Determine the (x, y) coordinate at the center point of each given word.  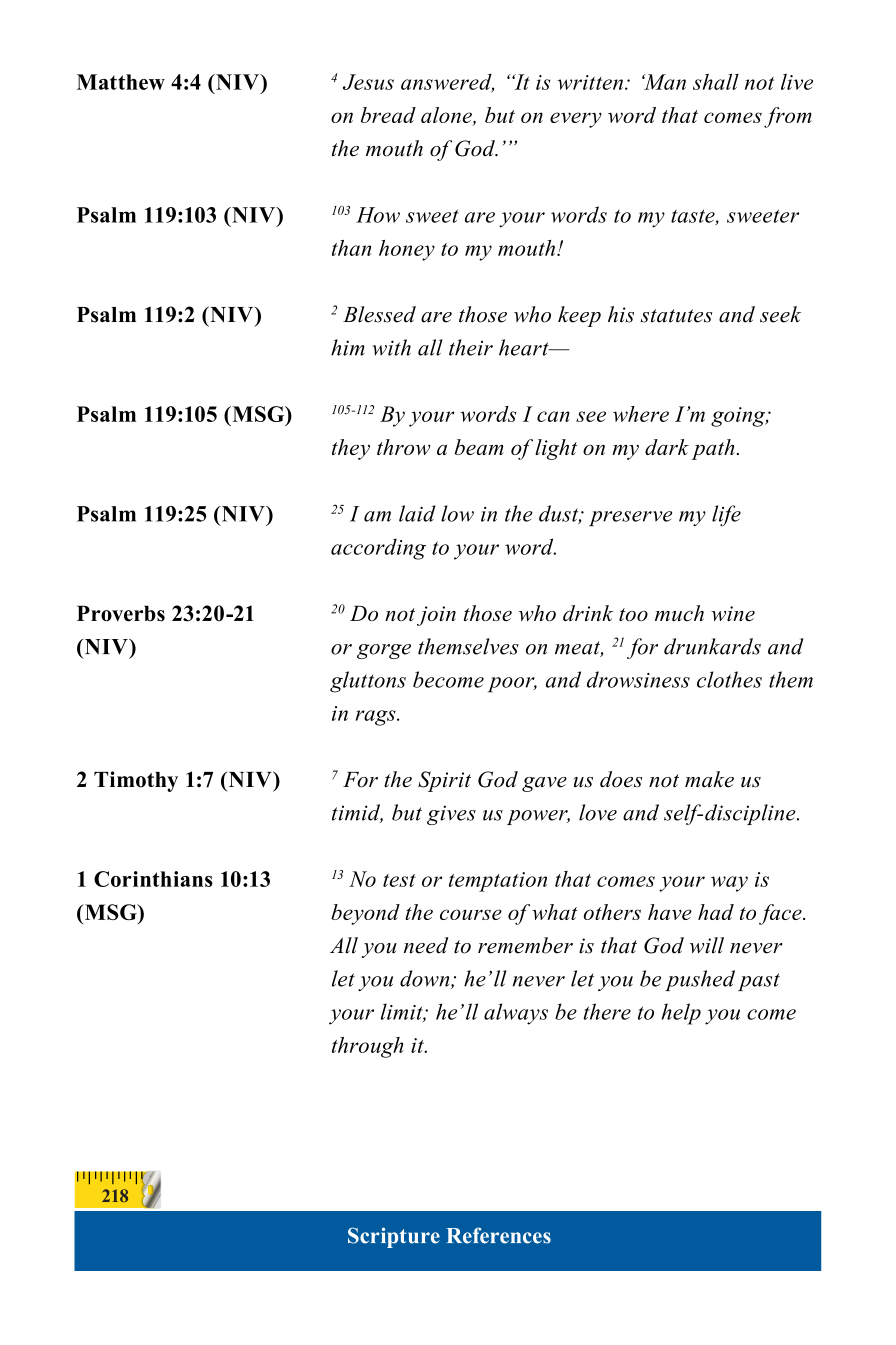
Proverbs (121, 613)
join (436, 616)
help (681, 1014)
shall (716, 82)
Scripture (394, 1237)
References (498, 1235)
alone (447, 116)
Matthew (121, 82)
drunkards (712, 646)
